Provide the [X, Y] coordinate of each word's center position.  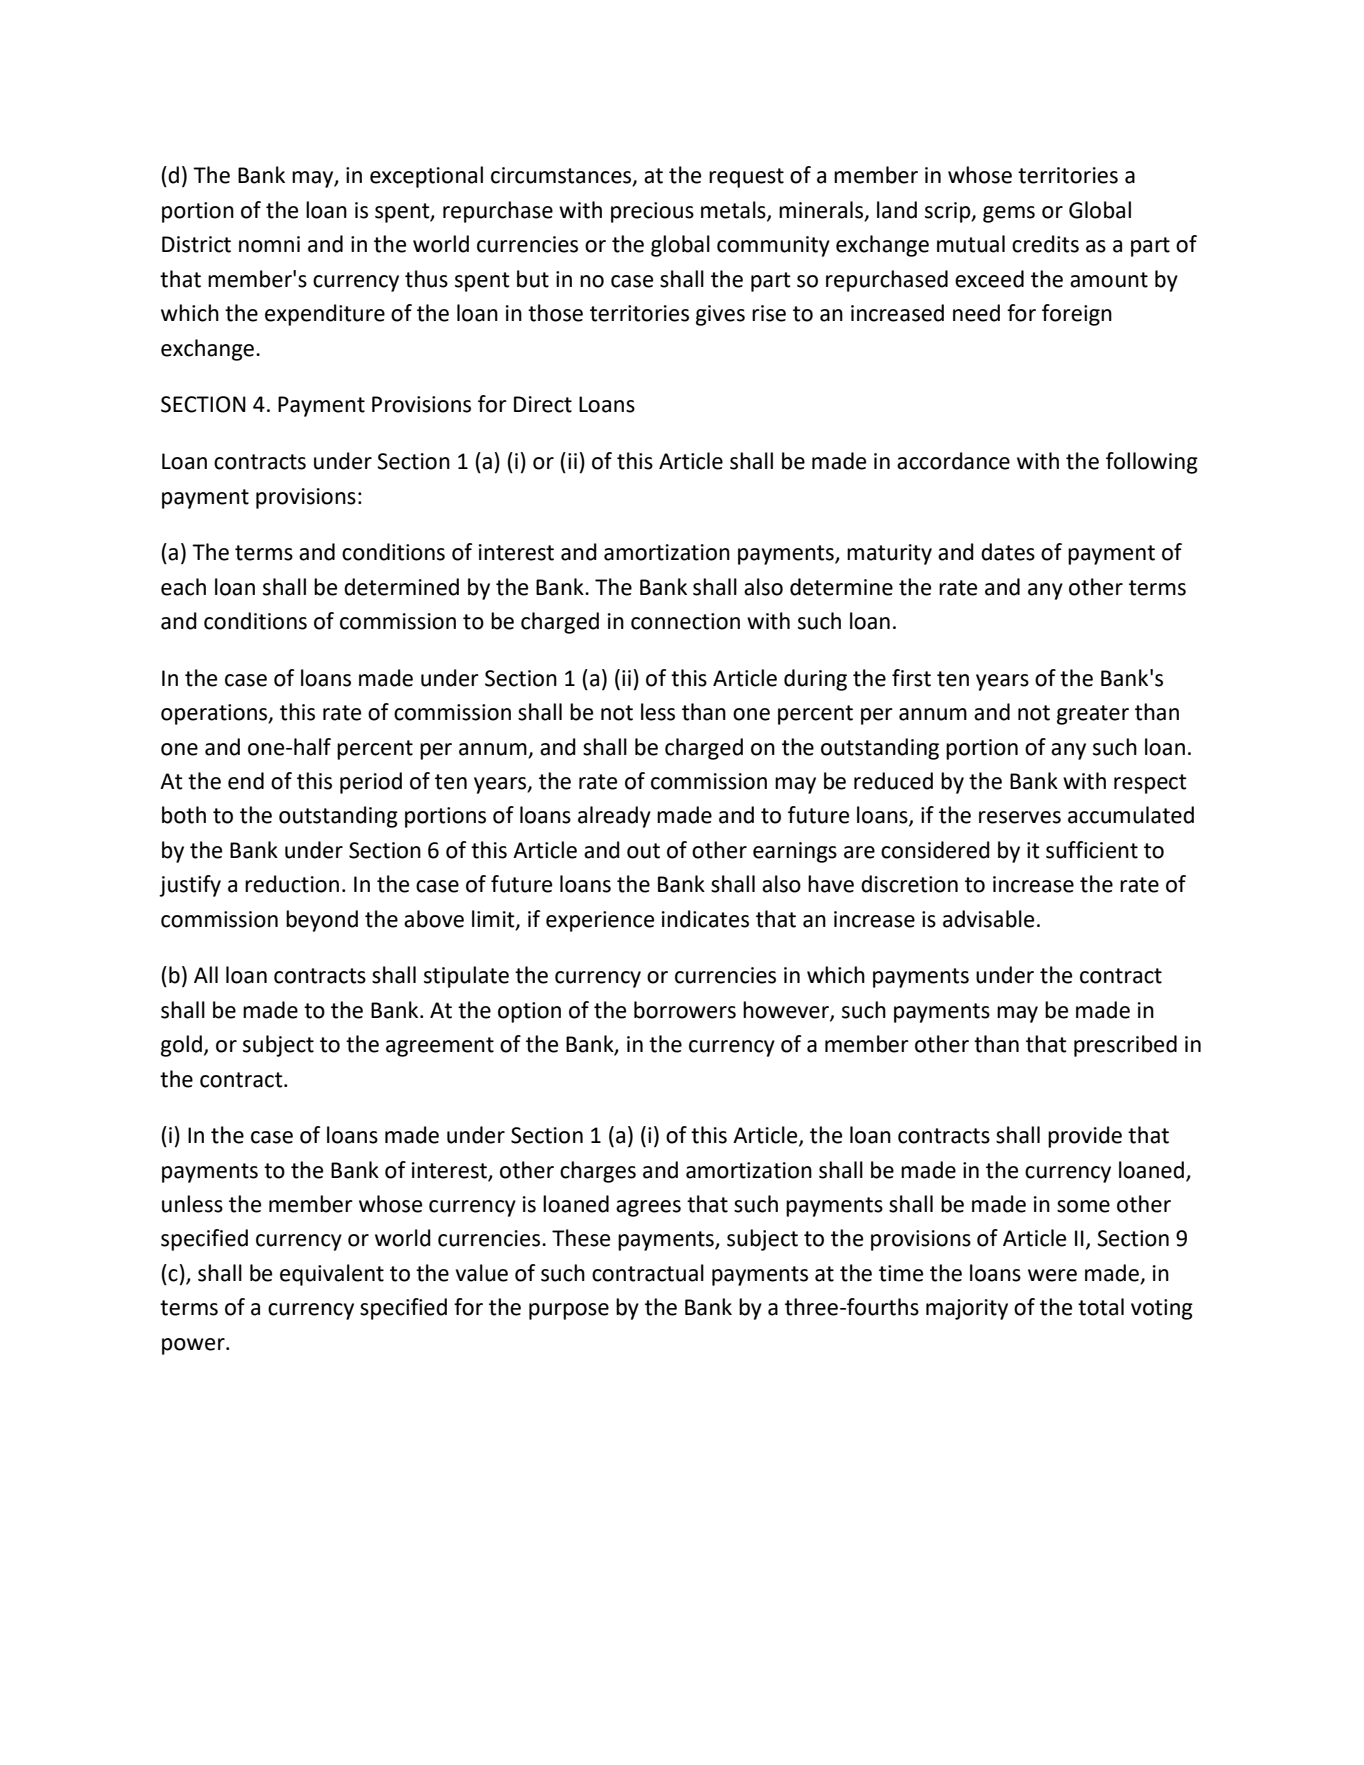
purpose [569, 1311]
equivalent [332, 1275]
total [1101, 1307]
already [614, 817]
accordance [953, 461]
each [183, 587]
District [196, 244]
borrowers [685, 1010]
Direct [543, 404]
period [371, 783]
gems [1009, 214]
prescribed [1125, 1046]
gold [181, 1046]
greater [1093, 715]
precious [652, 212]
